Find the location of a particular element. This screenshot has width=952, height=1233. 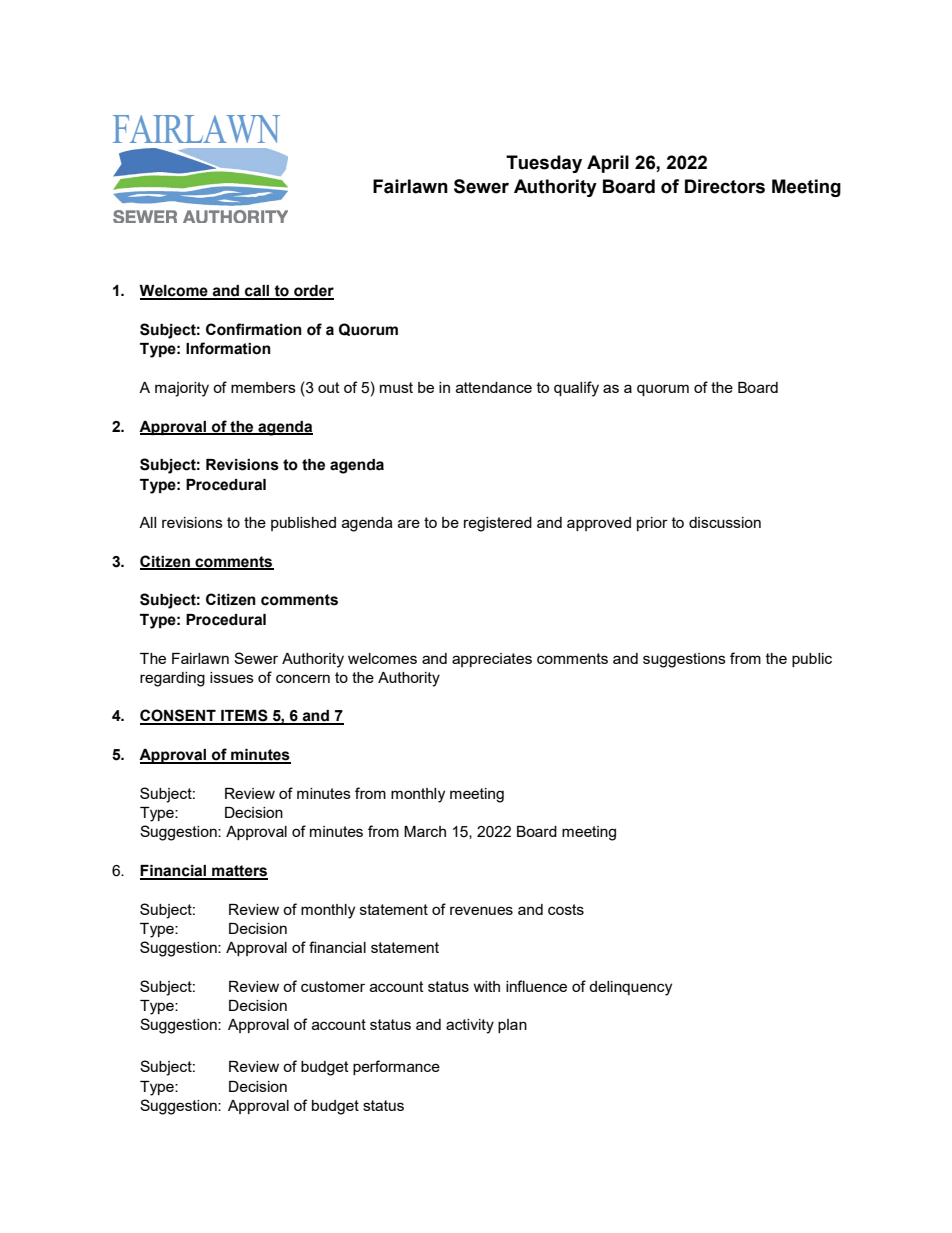

customer is located at coordinates (333, 986).
